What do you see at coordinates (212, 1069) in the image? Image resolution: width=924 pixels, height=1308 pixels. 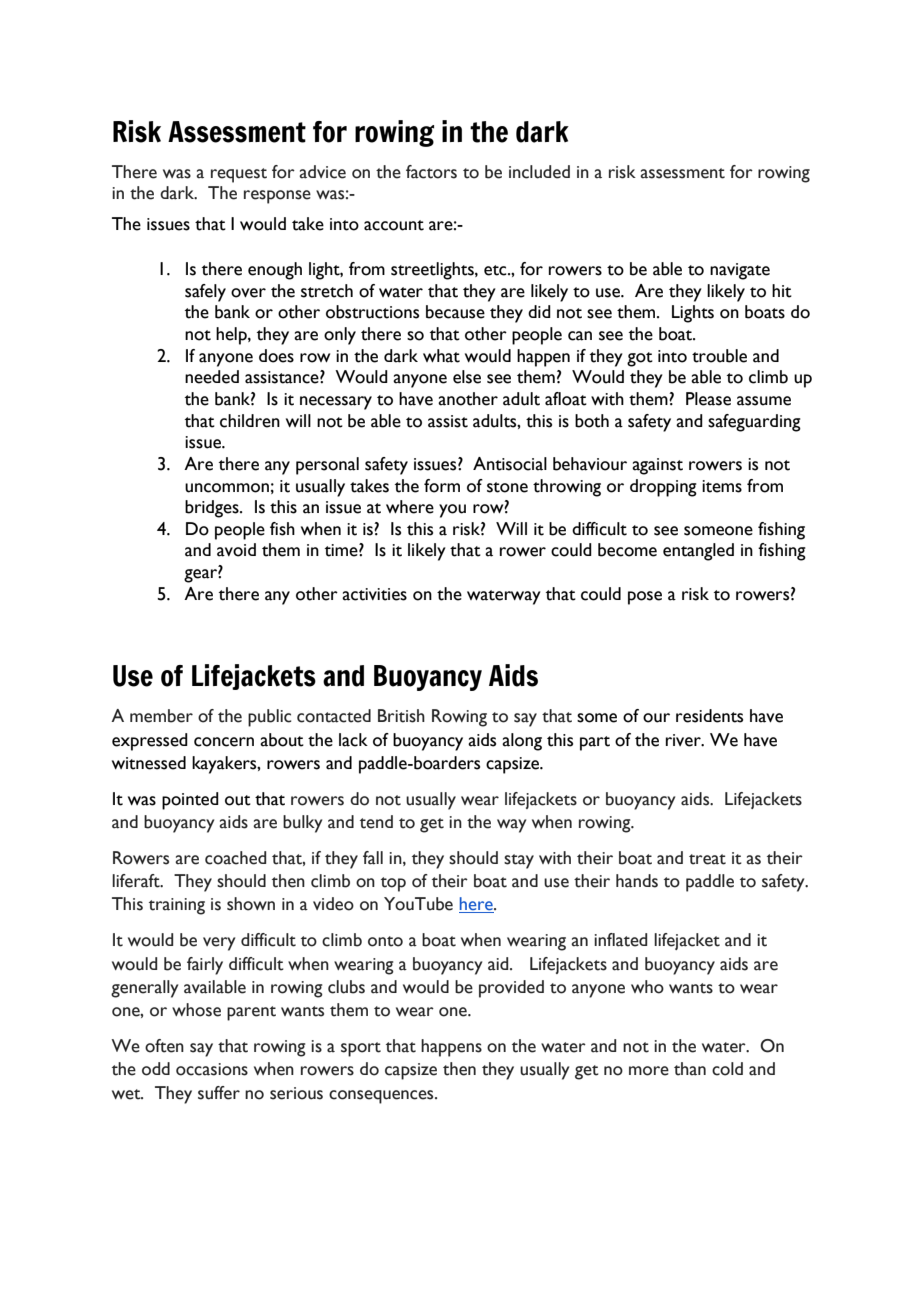 I see `occasions` at bounding box center [212, 1069].
